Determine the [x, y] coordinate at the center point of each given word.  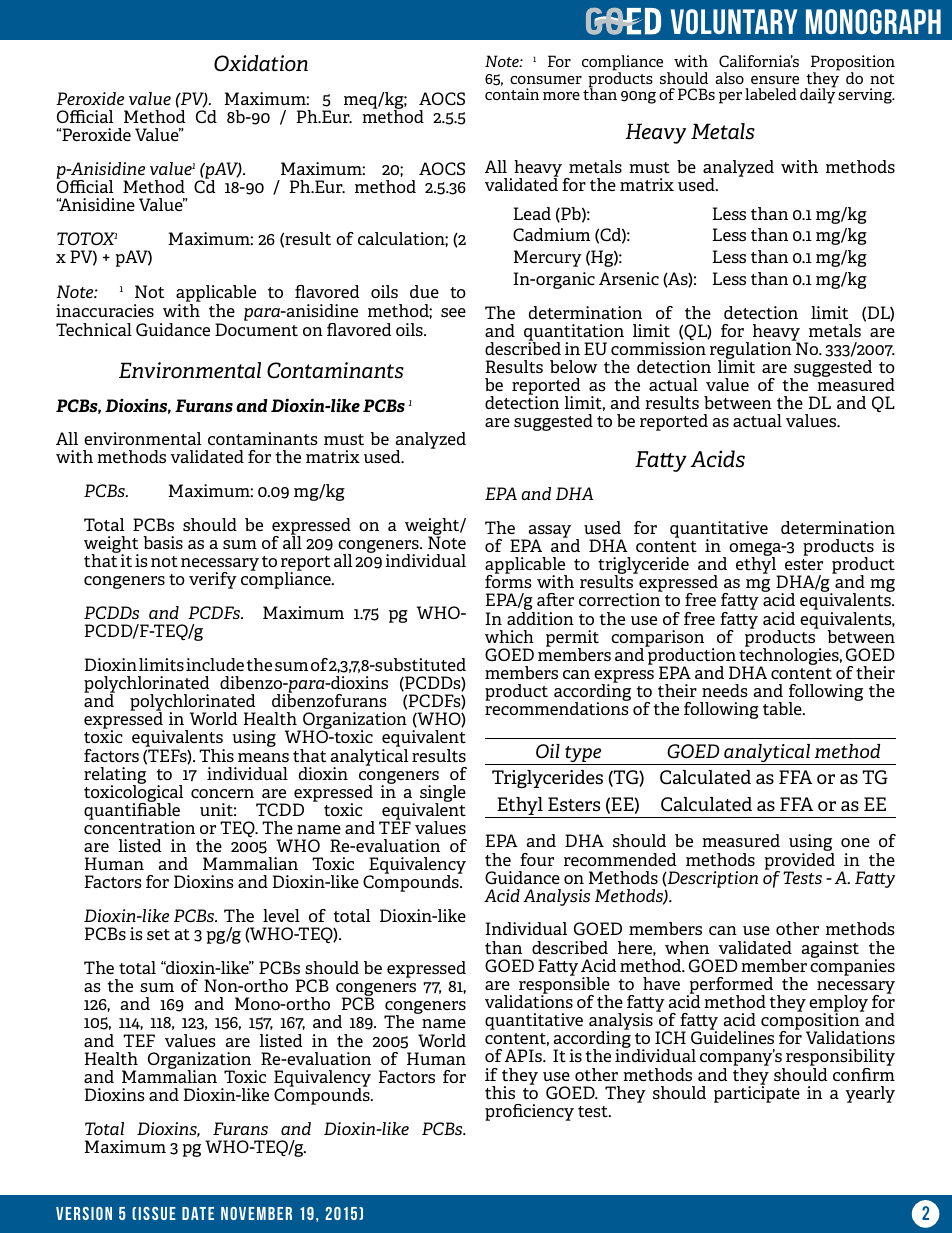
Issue [157, 1213]
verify [213, 580]
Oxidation [261, 63]
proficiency [529, 1112]
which [509, 636]
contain [512, 94]
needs [725, 690]
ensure [775, 80]
